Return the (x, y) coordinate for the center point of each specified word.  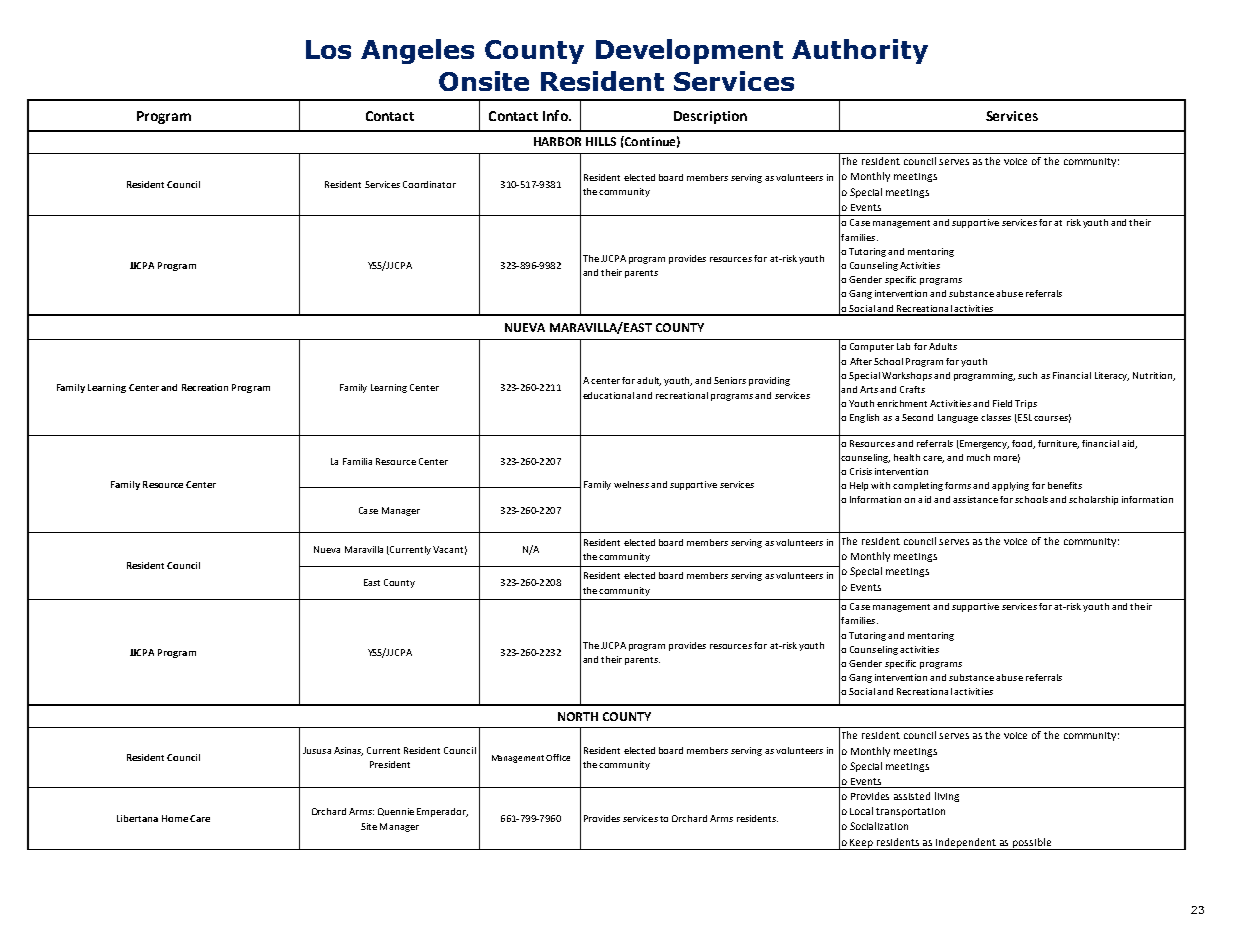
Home (175, 818)
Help (859, 486)
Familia (357, 461)
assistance (975, 499)
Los (328, 49)
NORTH (578, 716)
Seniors (730, 380)
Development (689, 51)
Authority (860, 51)
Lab (903, 346)
